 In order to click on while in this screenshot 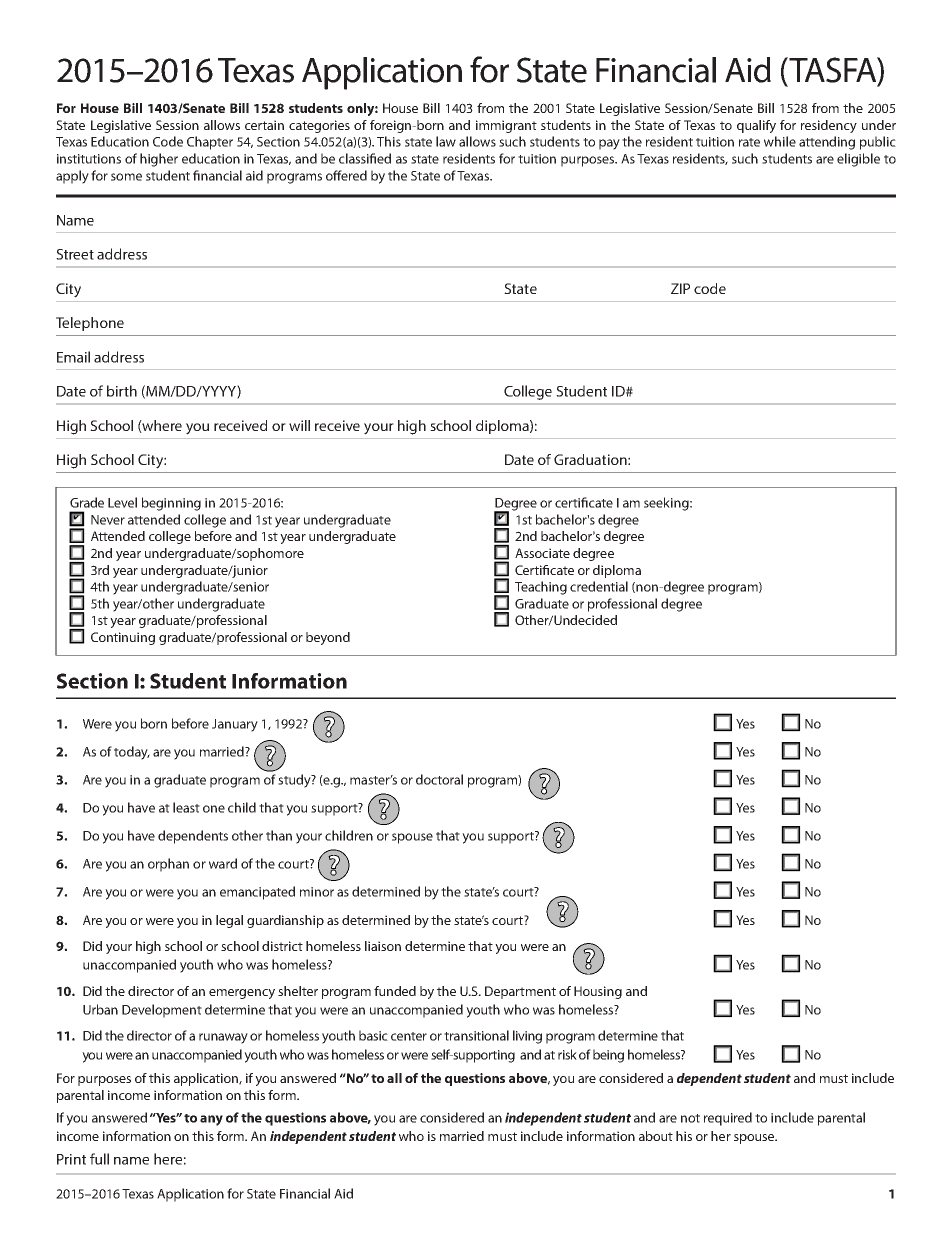, I will do `click(780, 141)`.
